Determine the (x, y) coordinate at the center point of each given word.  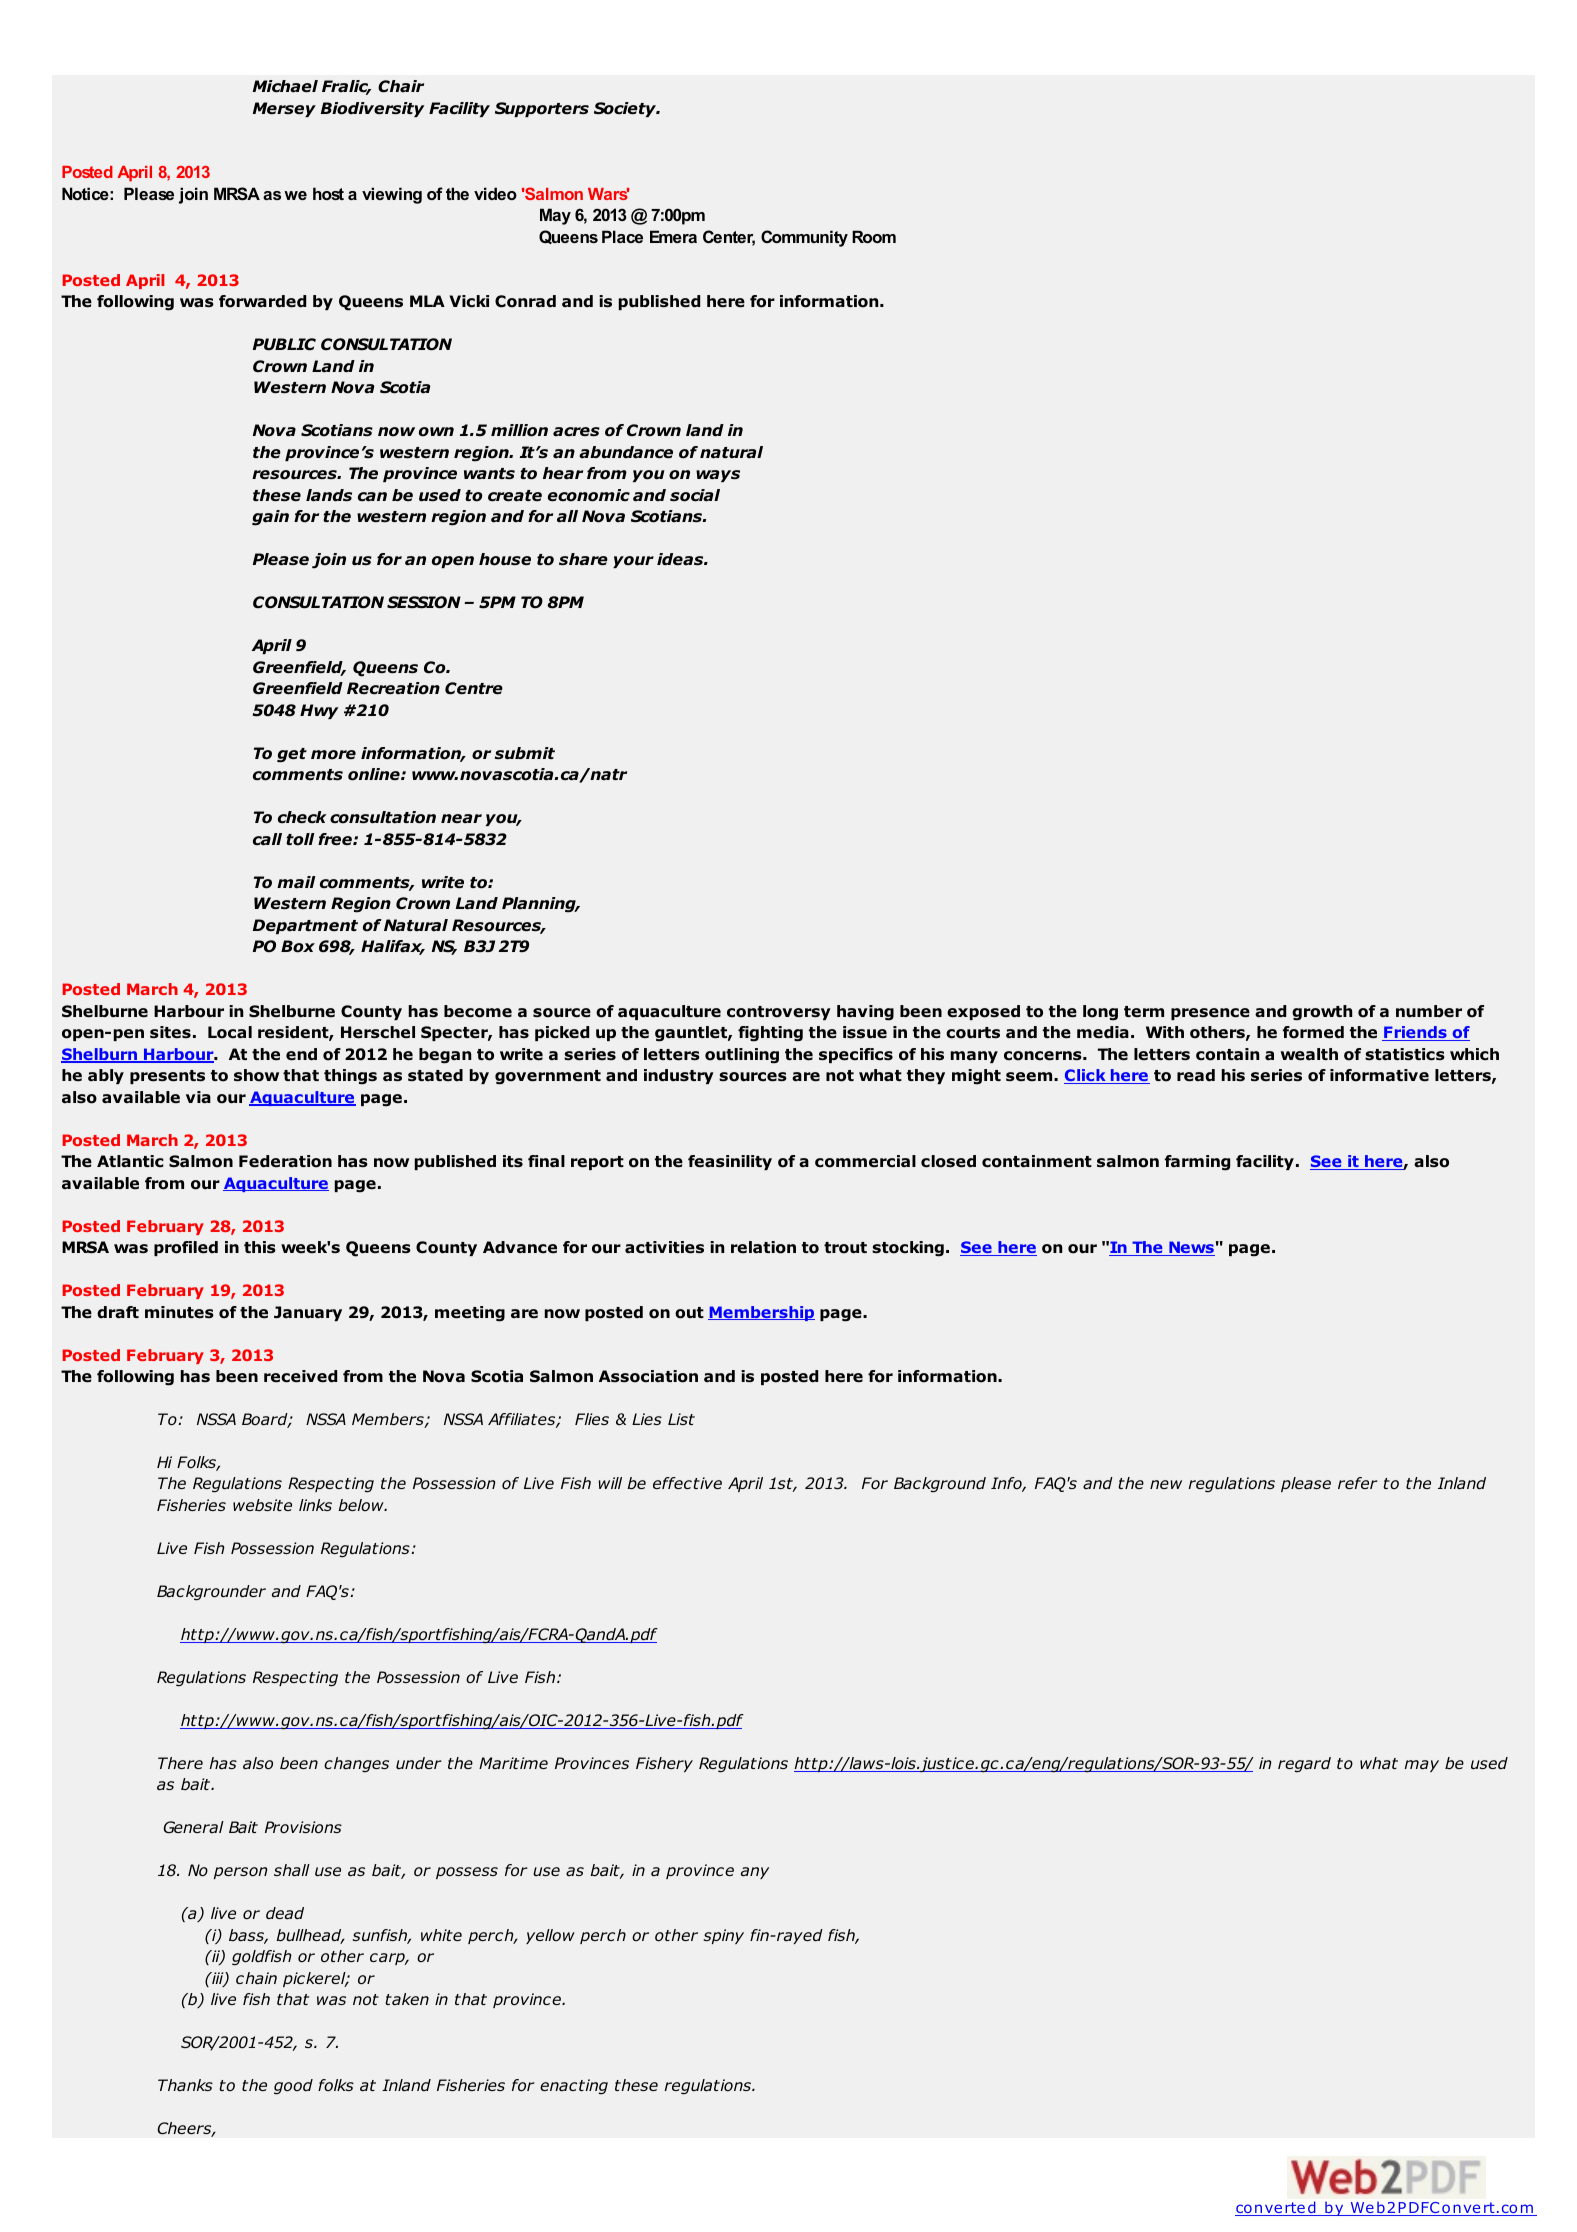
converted (1276, 2208)
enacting (574, 2087)
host (328, 193)
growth (1322, 1013)
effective (687, 1483)
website (262, 1505)
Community (804, 238)
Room (874, 236)
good (293, 2087)
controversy (779, 1013)
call (267, 839)
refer (1357, 1483)
